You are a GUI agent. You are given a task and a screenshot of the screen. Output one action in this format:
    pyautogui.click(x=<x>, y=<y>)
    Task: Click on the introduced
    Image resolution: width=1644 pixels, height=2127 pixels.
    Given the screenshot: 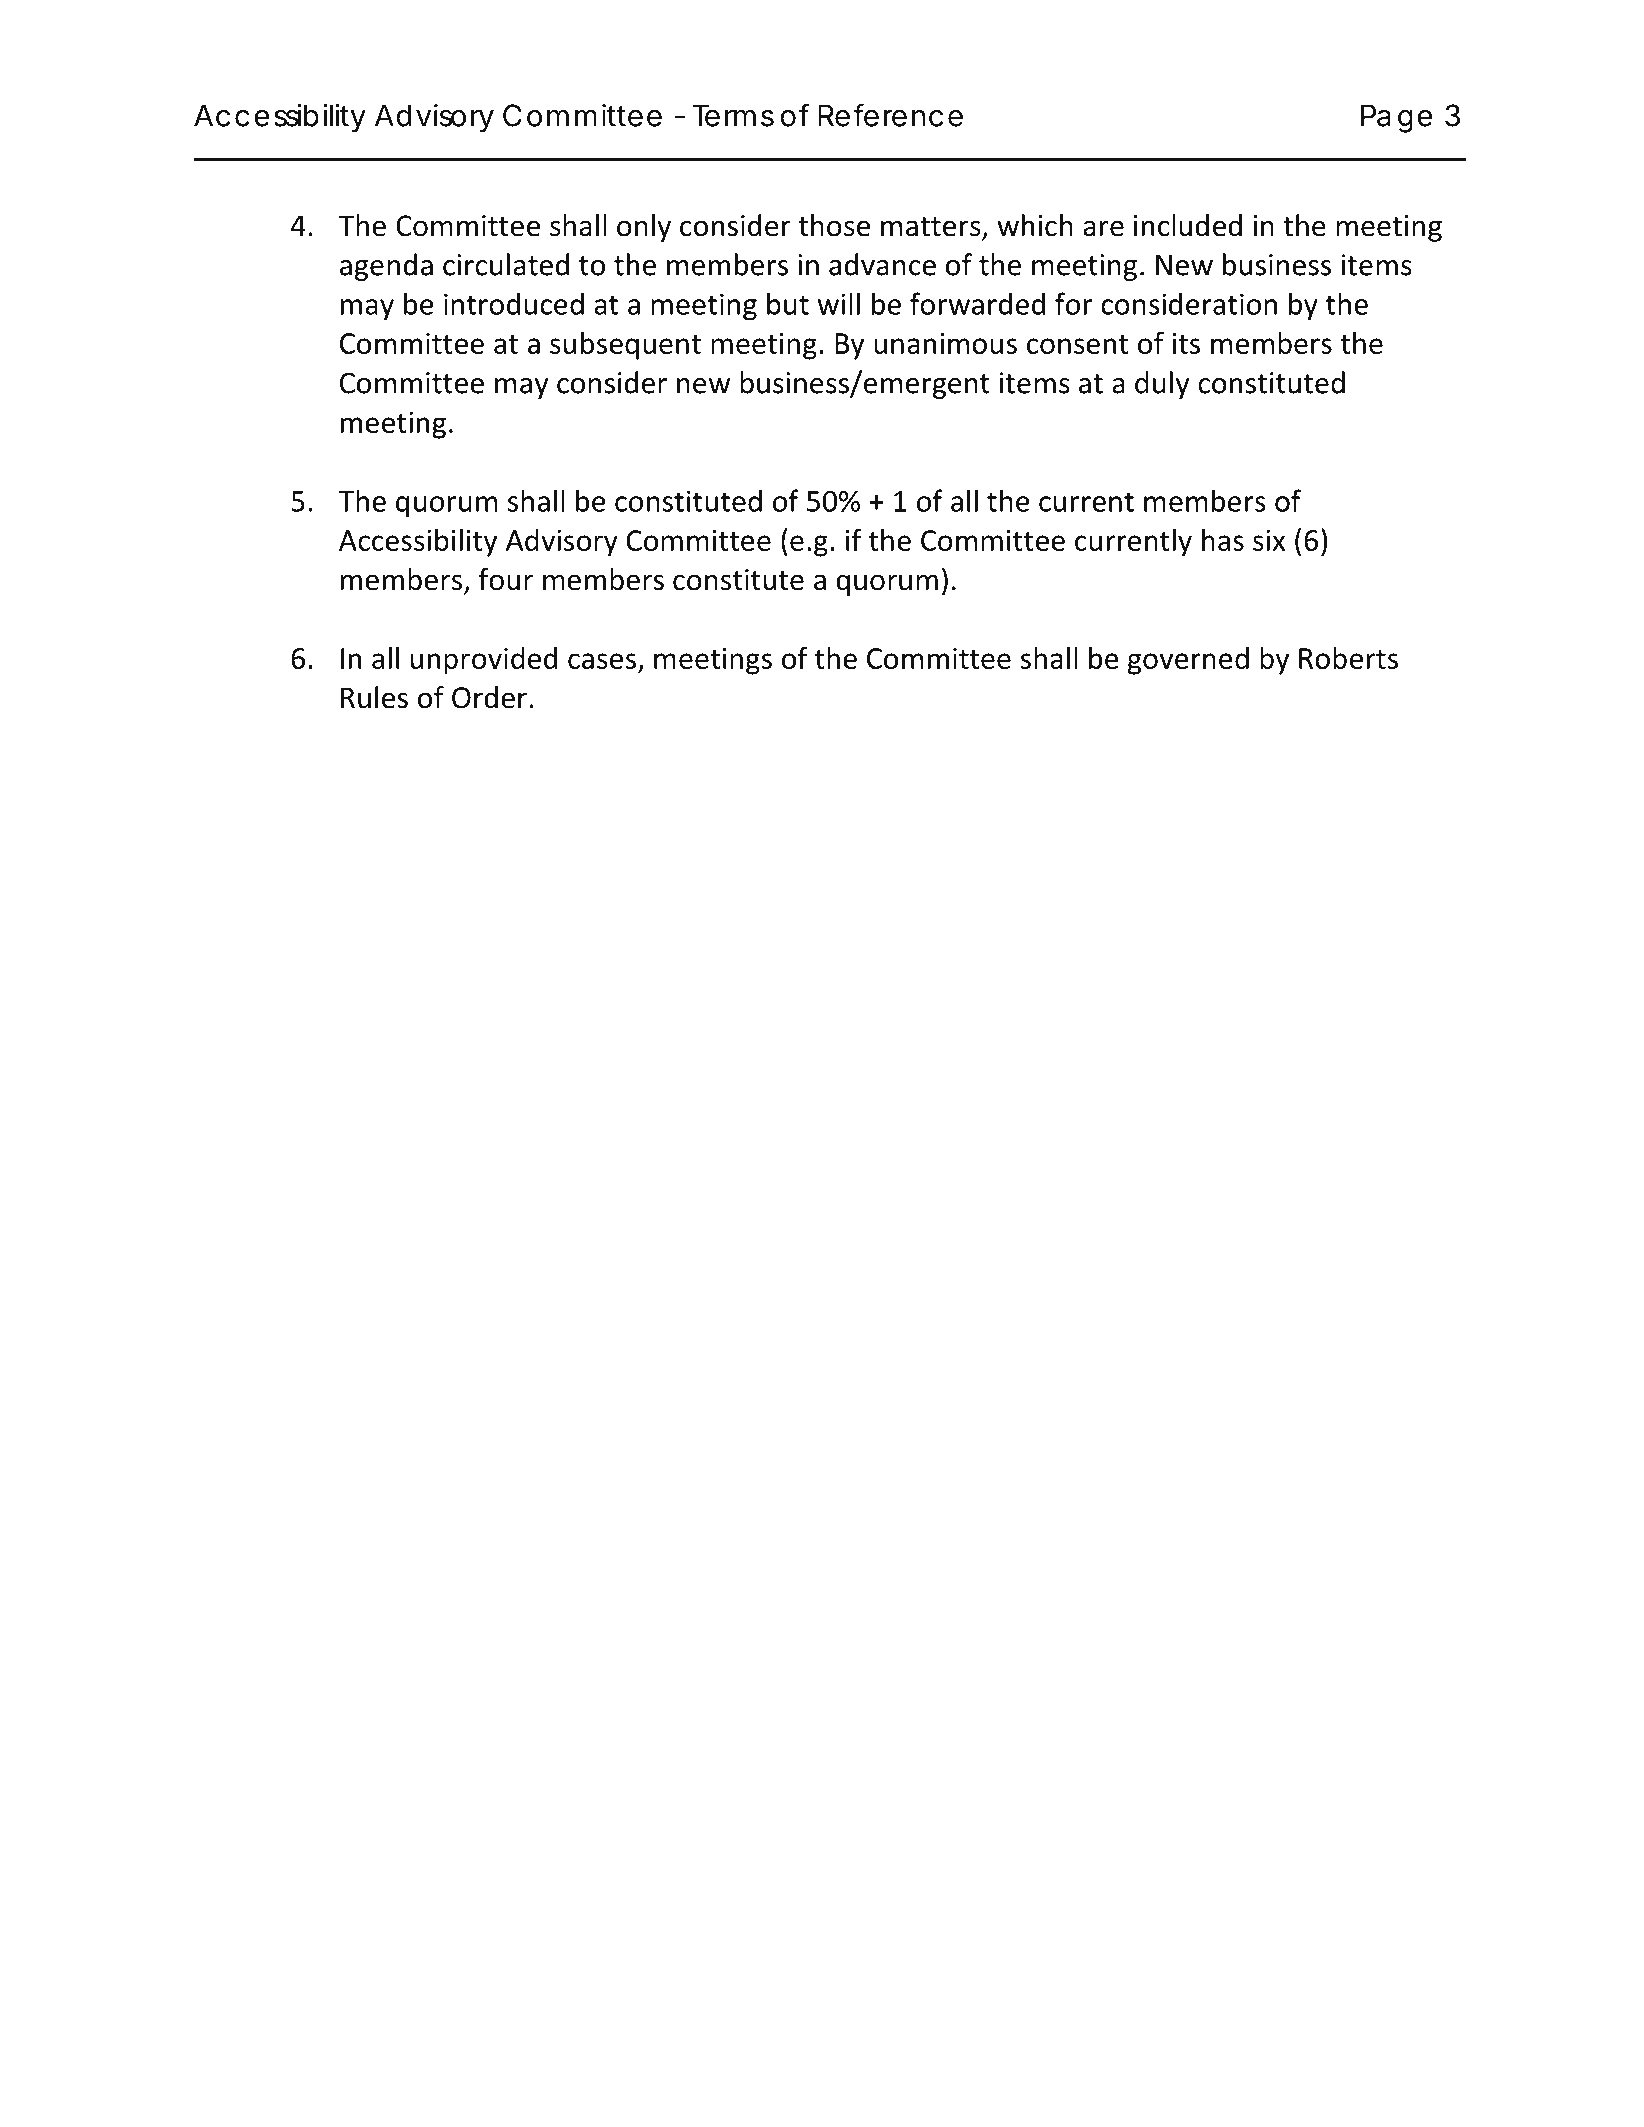 What is the action you would take?
    pyautogui.click(x=514, y=303)
